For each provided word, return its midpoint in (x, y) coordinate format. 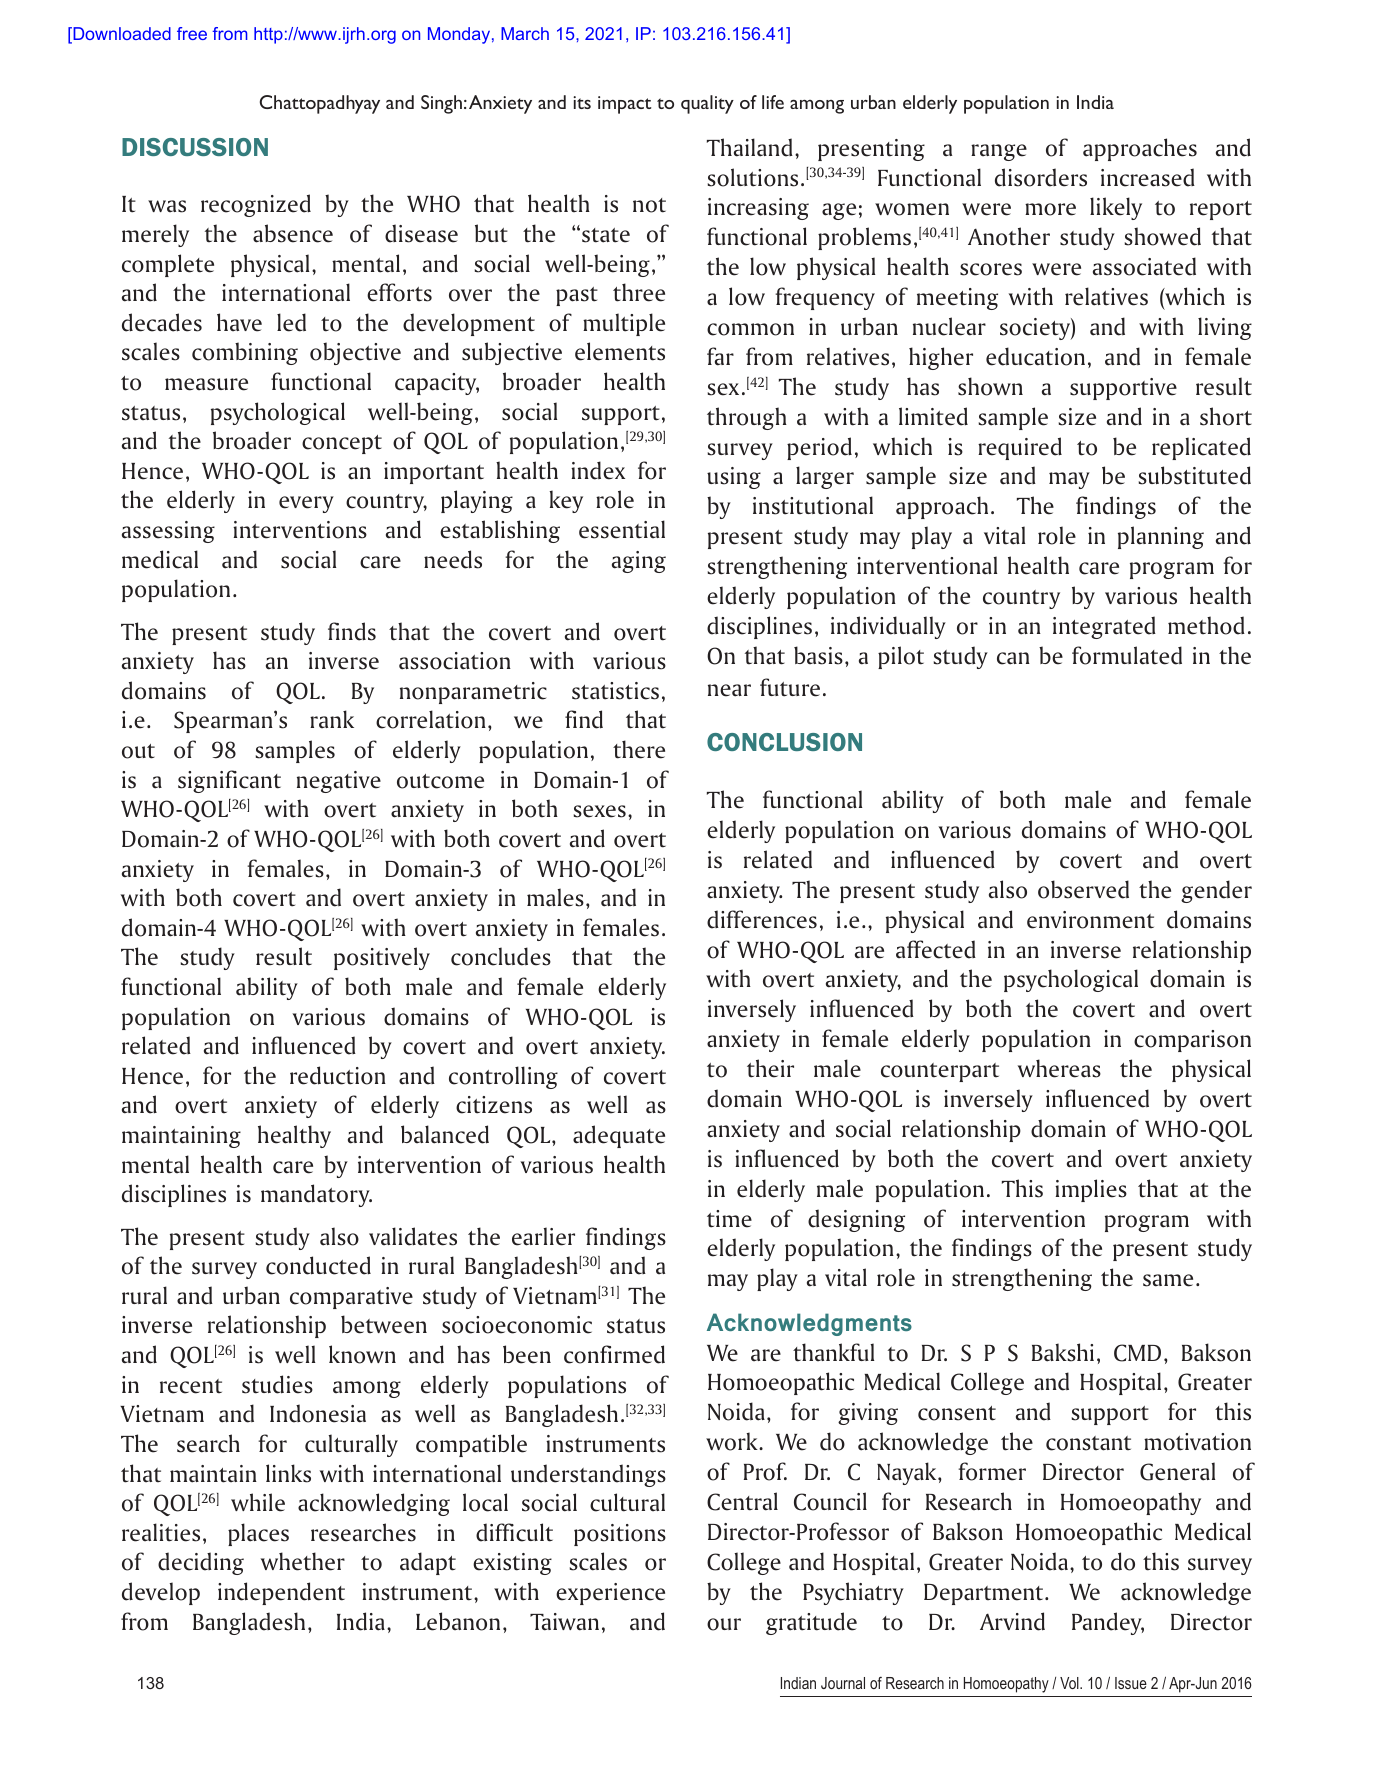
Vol (1070, 1683)
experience (610, 1594)
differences (762, 919)
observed (1083, 889)
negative (339, 782)
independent (281, 1593)
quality (707, 104)
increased (1148, 177)
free (192, 33)
